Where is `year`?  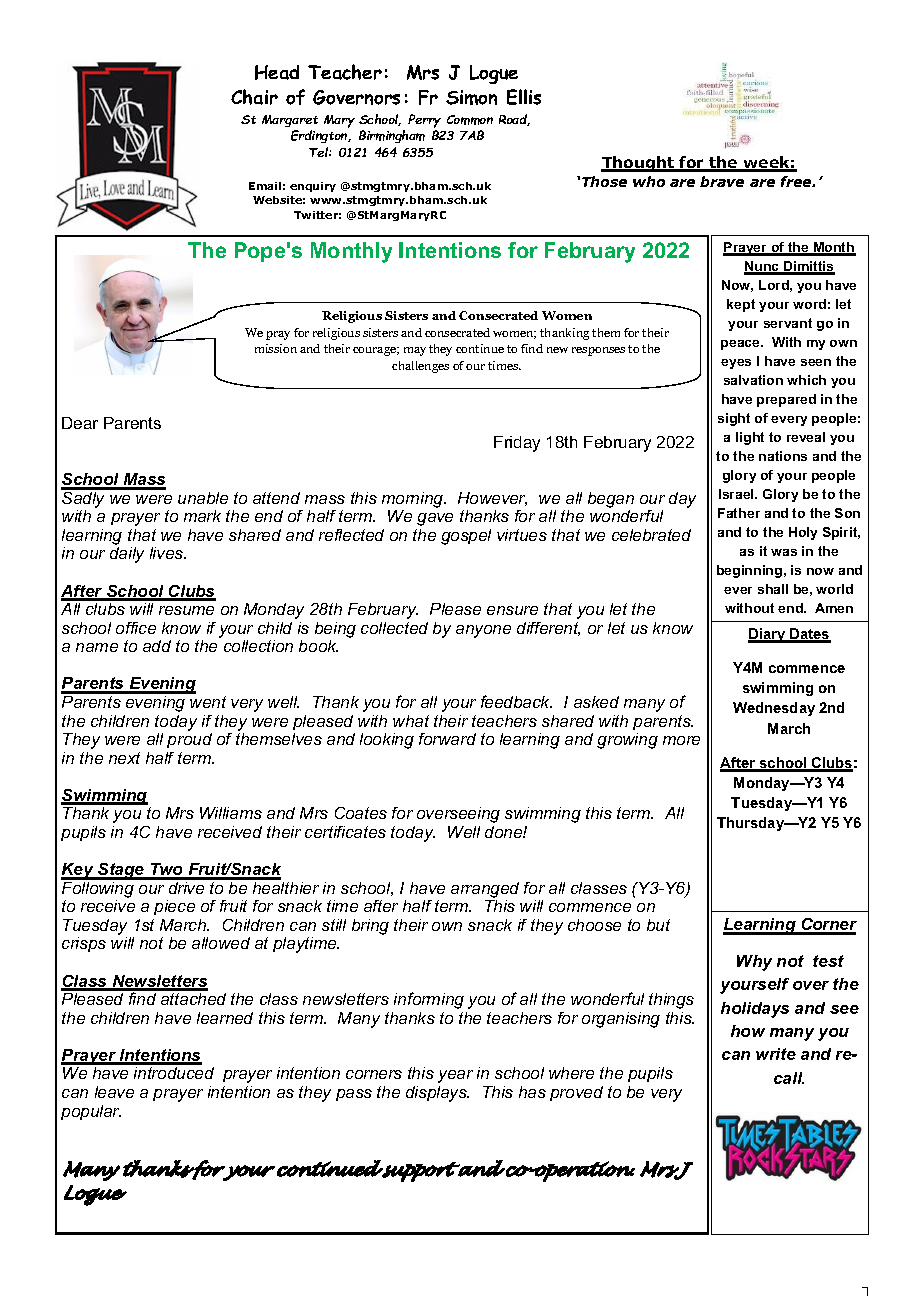 year is located at coordinates (455, 1076).
